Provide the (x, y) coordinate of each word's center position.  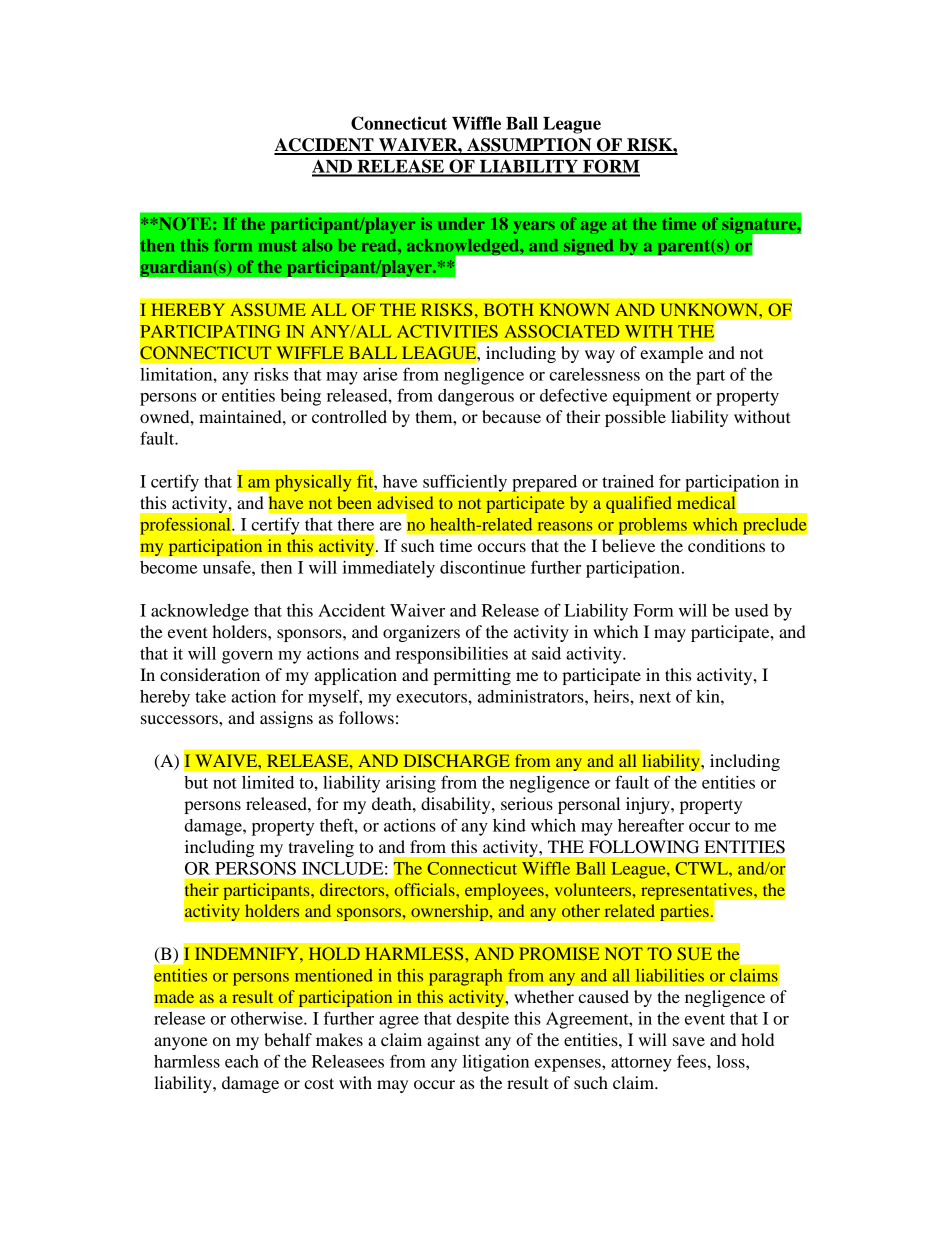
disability (457, 805)
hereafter (651, 825)
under (461, 223)
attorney (641, 1064)
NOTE (185, 223)
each (242, 1061)
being (300, 397)
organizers (421, 633)
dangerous (476, 397)
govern (247, 657)
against (453, 1041)
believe (628, 545)
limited (268, 782)
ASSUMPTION (529, 146)
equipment (652, 397)
